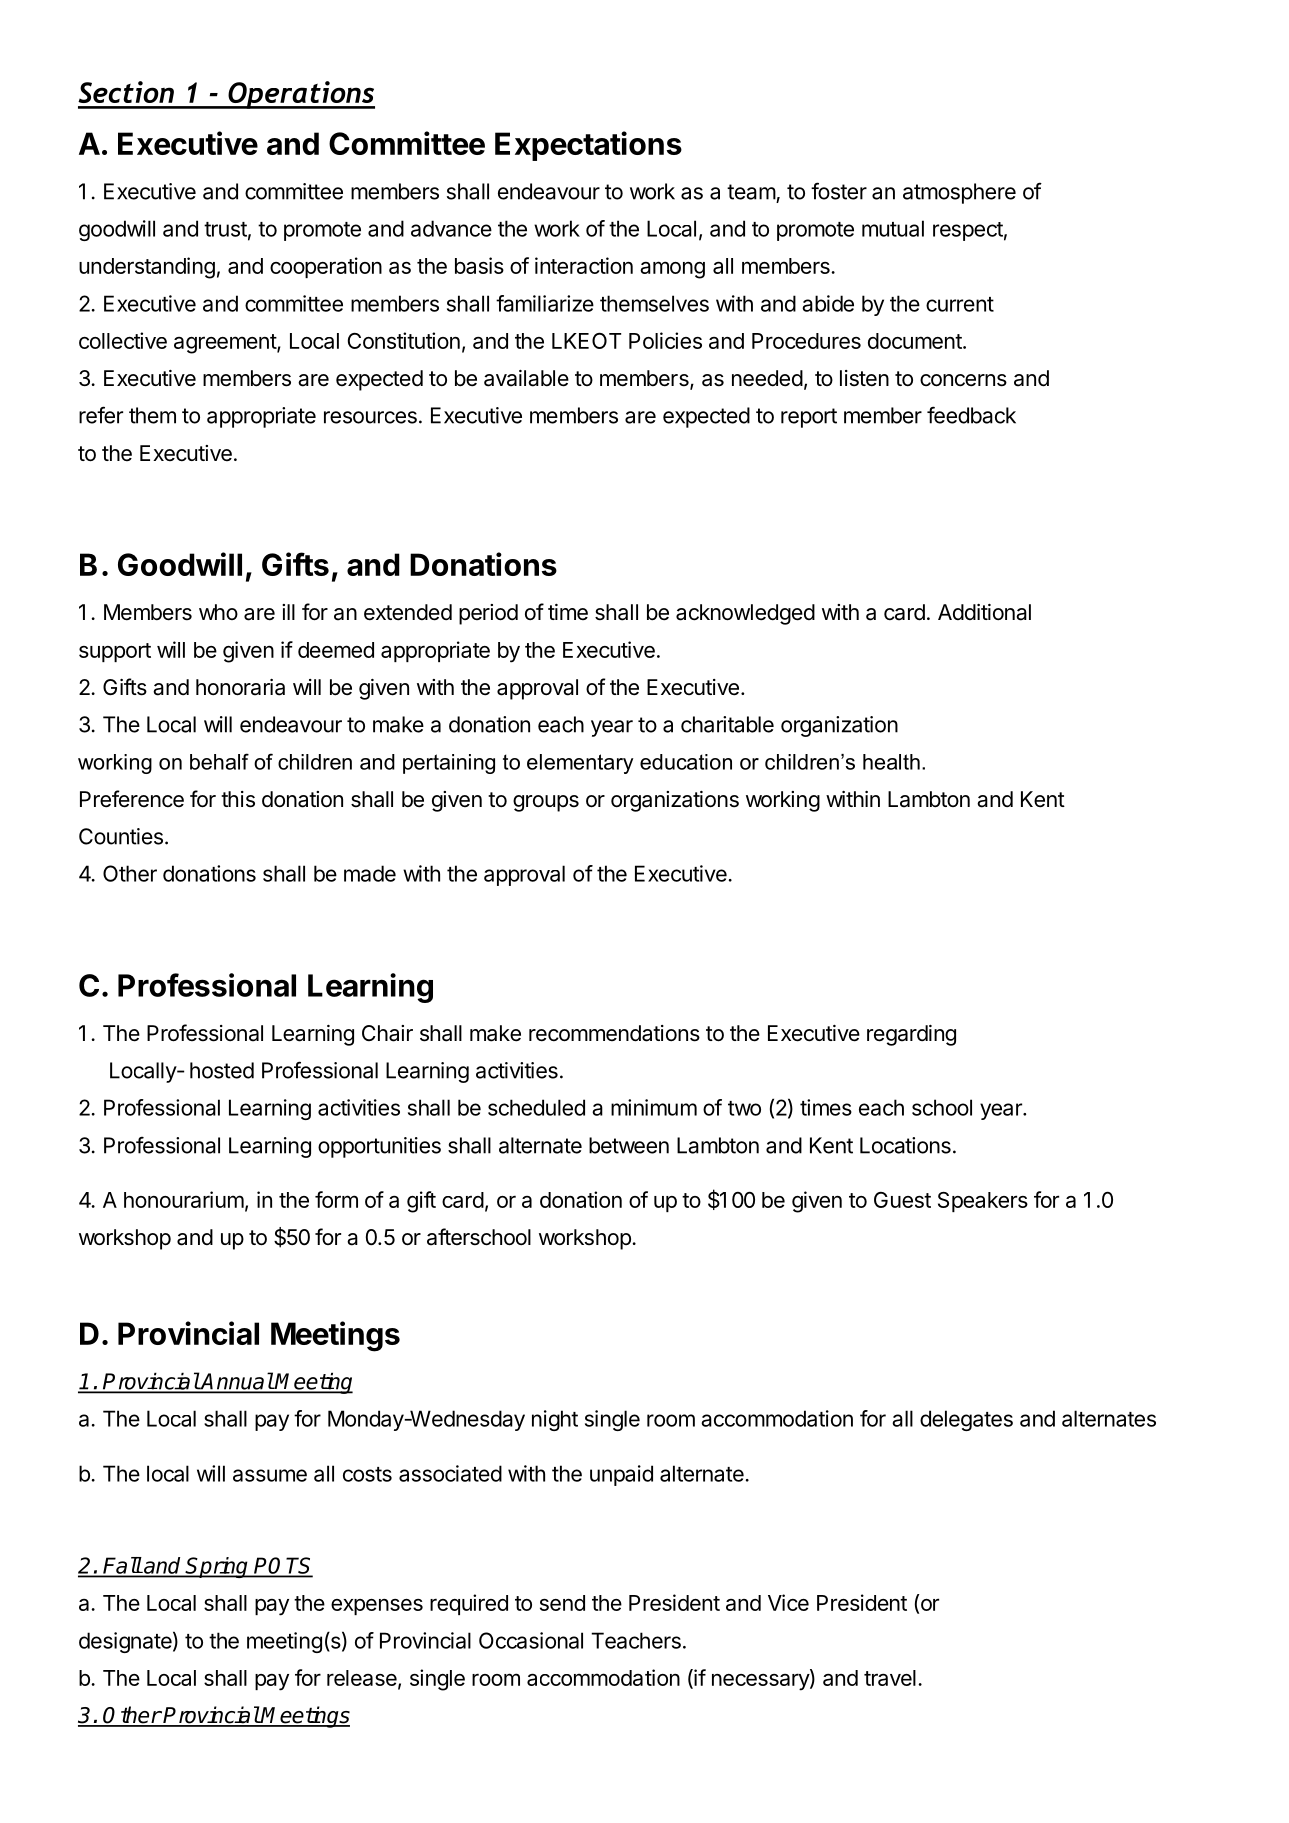 The height and width of the document is (1823, 1289). What do you see at coordinates (300, 95) in the document?
I see `Operations` at bounding box center [300, 95].
